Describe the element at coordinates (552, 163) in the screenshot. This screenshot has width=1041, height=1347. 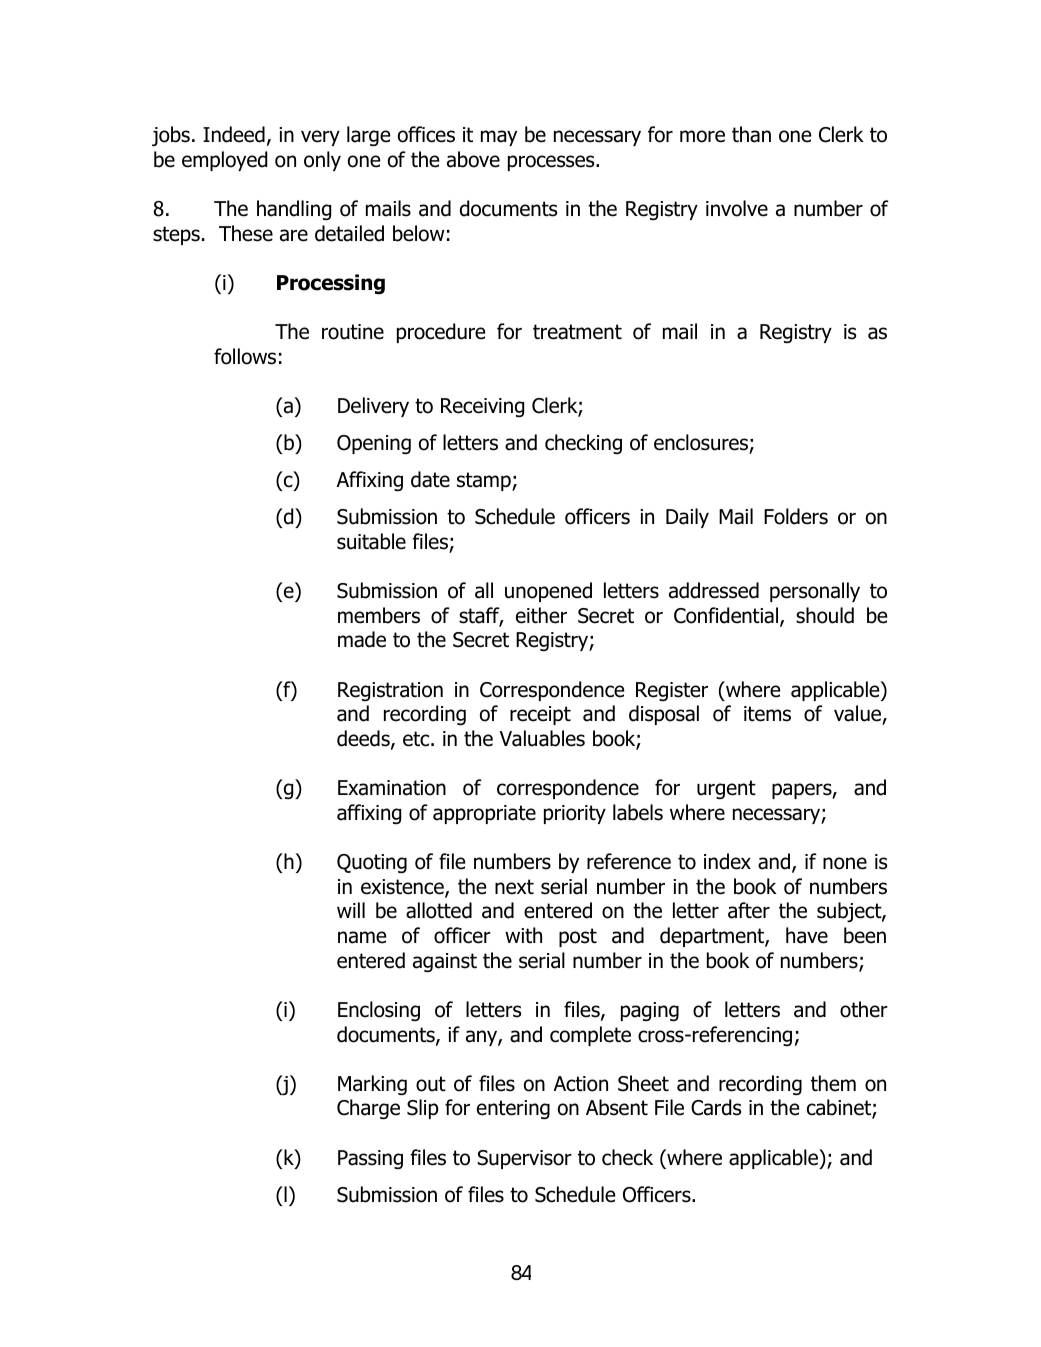
I see `processes` at that location.
